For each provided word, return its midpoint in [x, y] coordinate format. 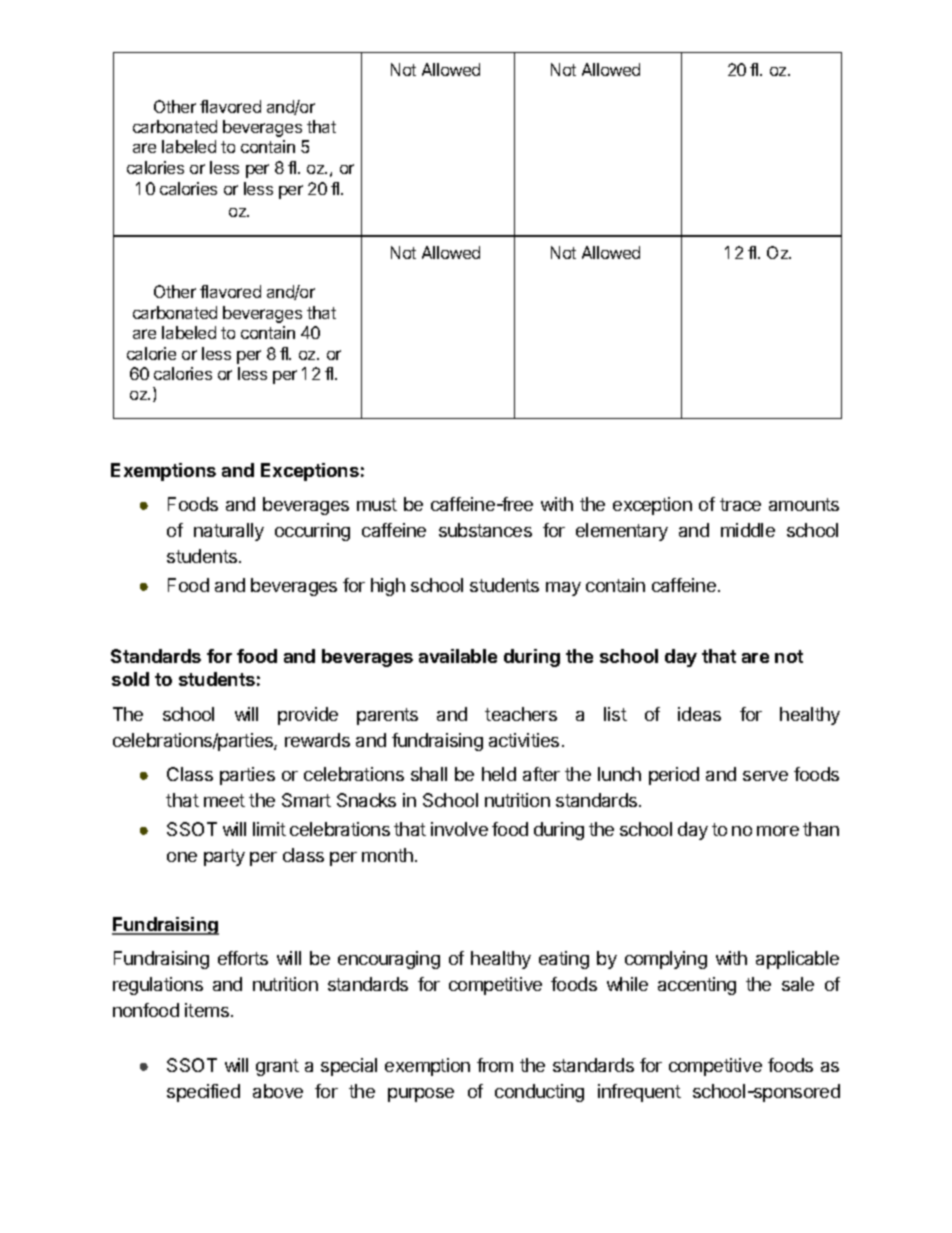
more [778, 831]
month [387, 855]
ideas [699, 714]
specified [203, 1093]
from [495, 1065]
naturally [229, 532]
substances [485, 530]
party [224, 857]
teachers [521, 714]
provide [308, 716]
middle [748, 530]
